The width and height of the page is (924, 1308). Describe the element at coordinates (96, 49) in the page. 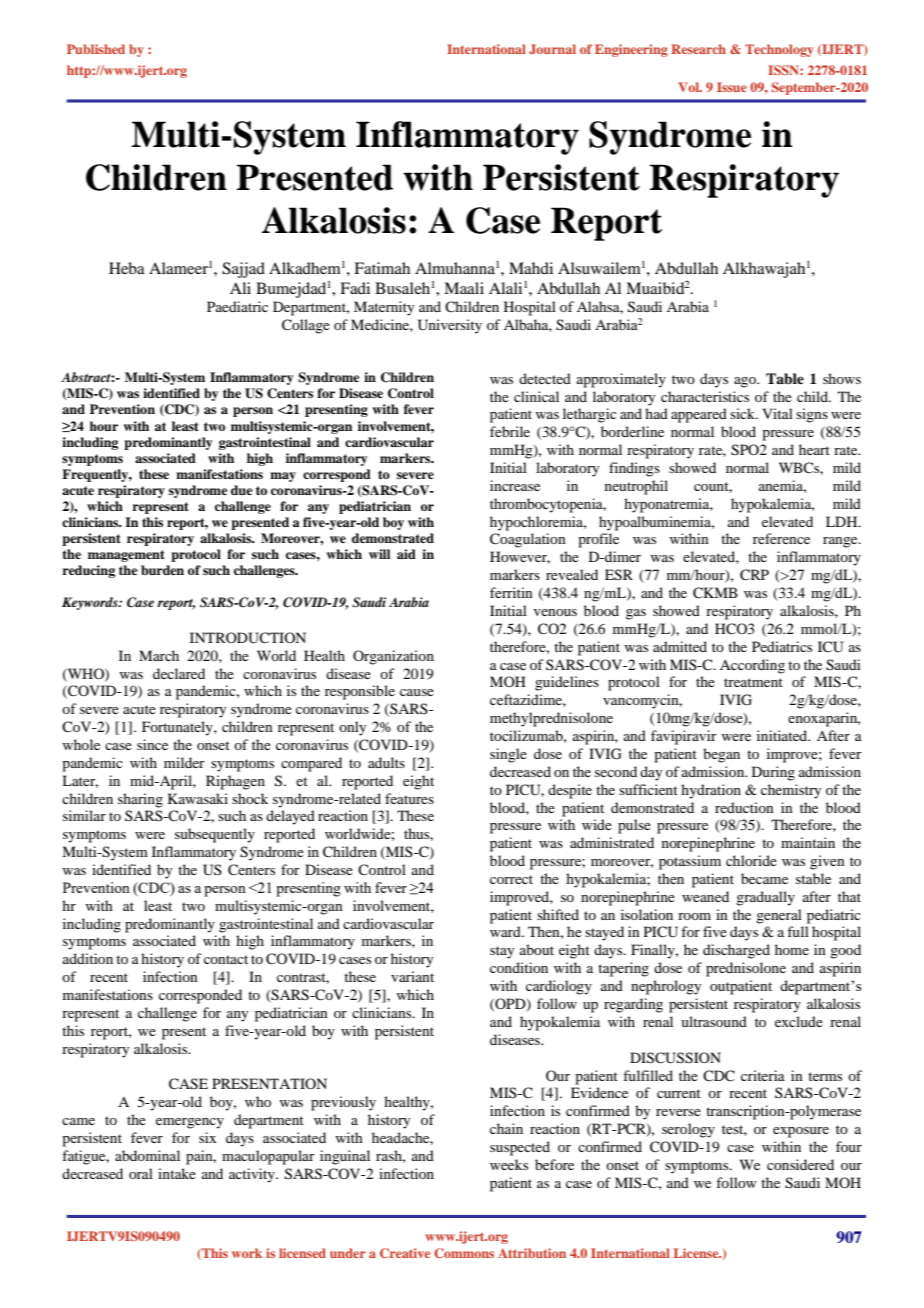

I see `Published` at that location.
